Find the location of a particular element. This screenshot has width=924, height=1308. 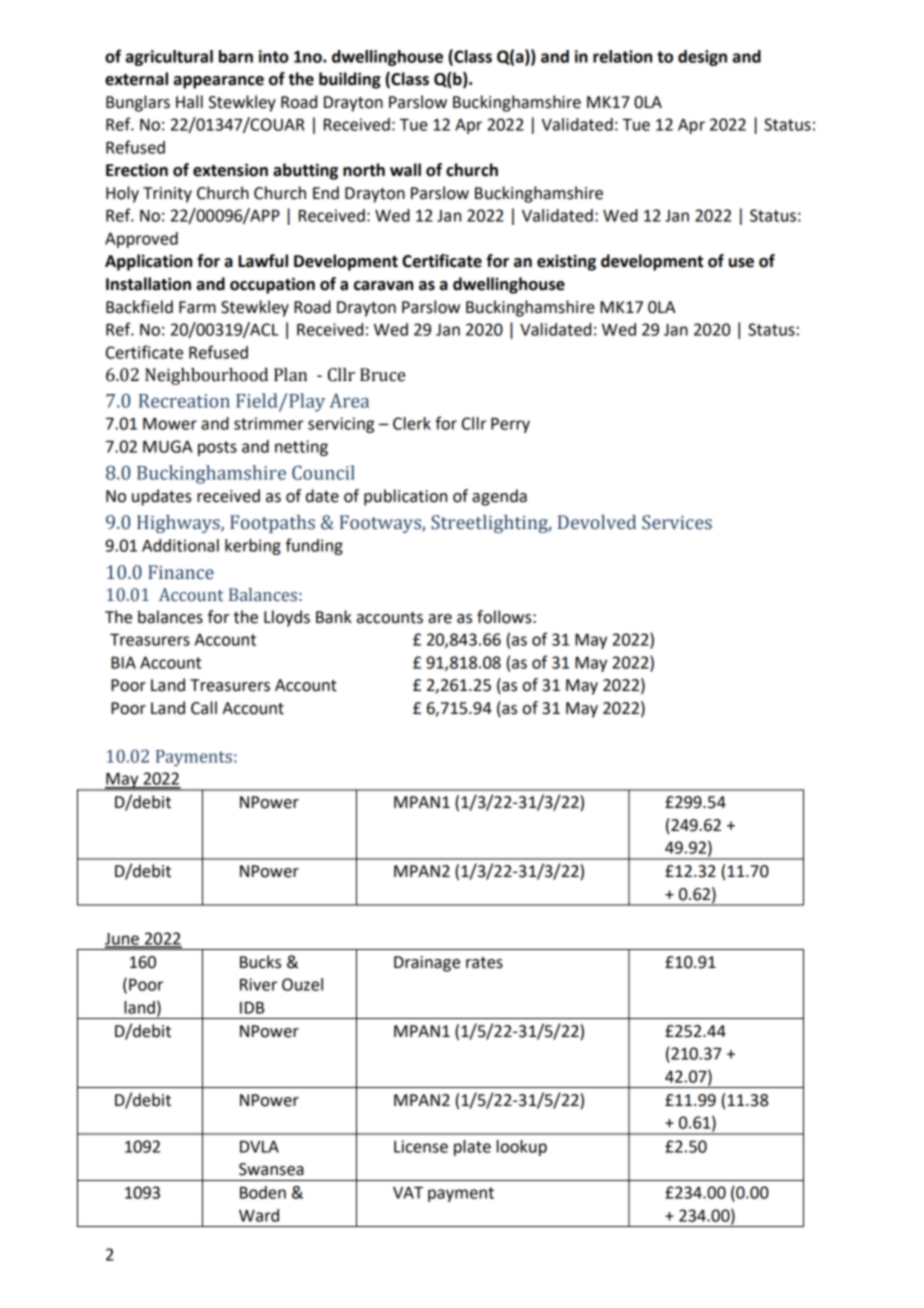

relation is located at coordinates (622, 56).
